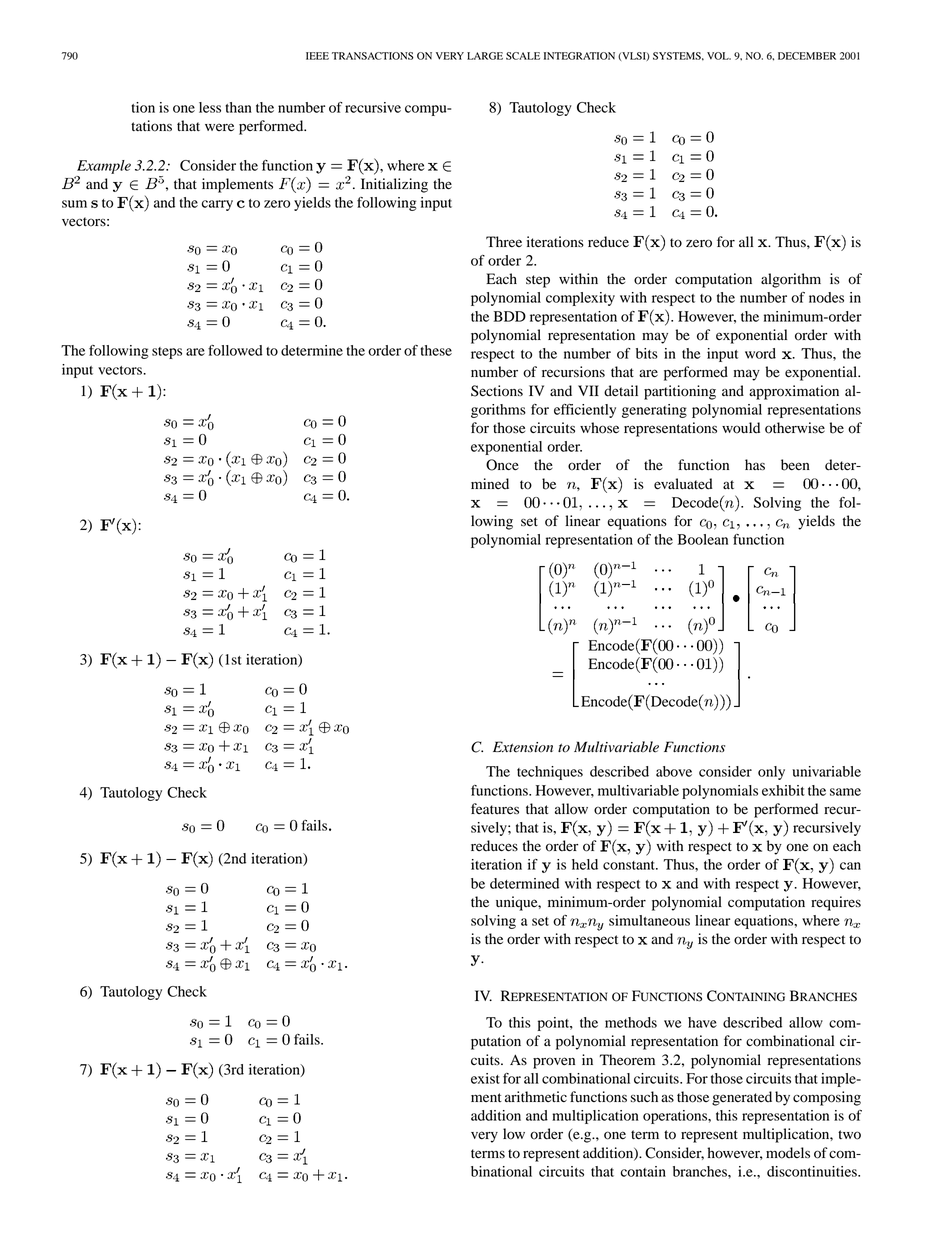 The image size is (952, 1233). I want to click on LARGE, so click(485, 56).
